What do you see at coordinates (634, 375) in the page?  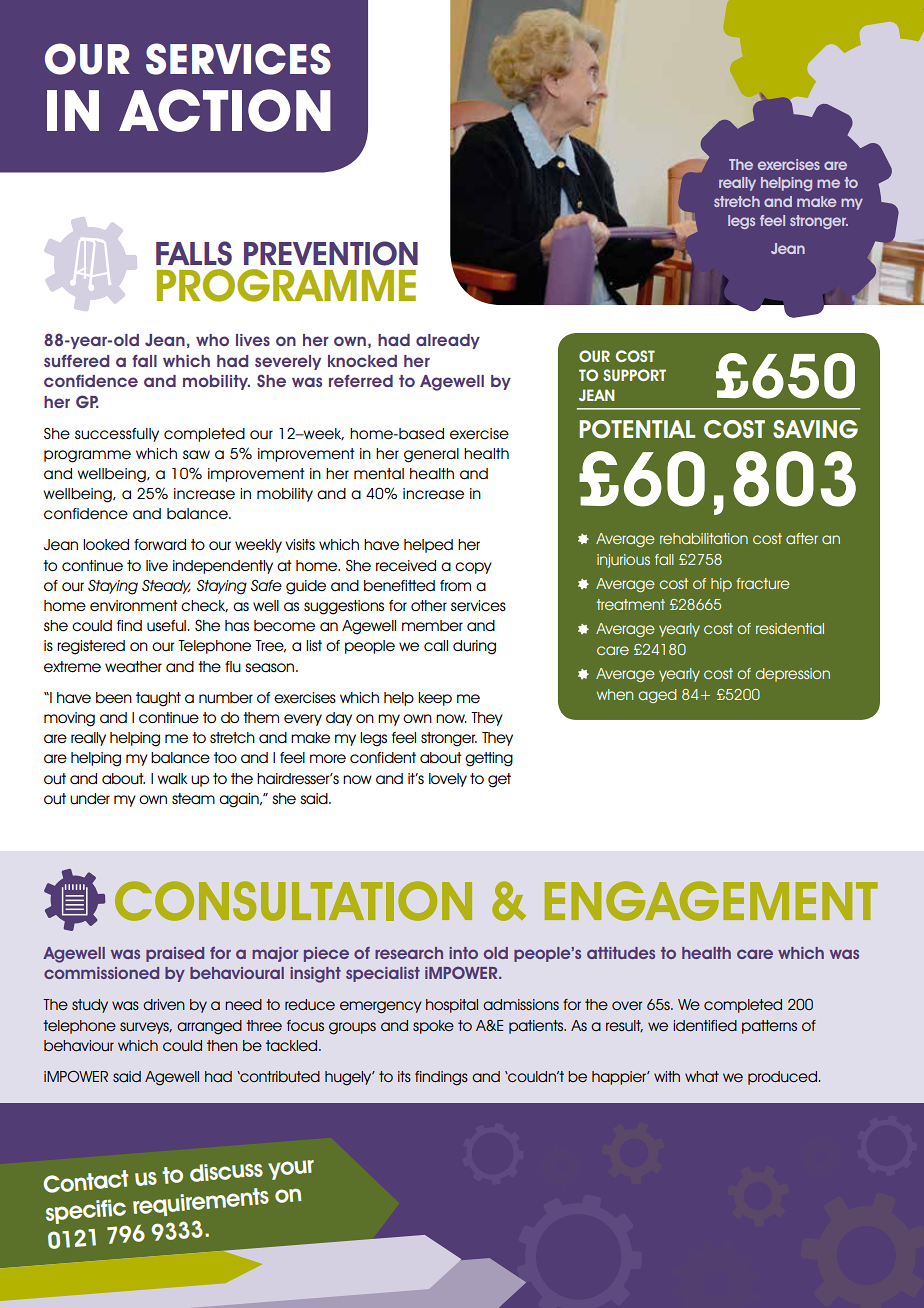 I see `SUPPORT` at bounding box center [634, 375].
